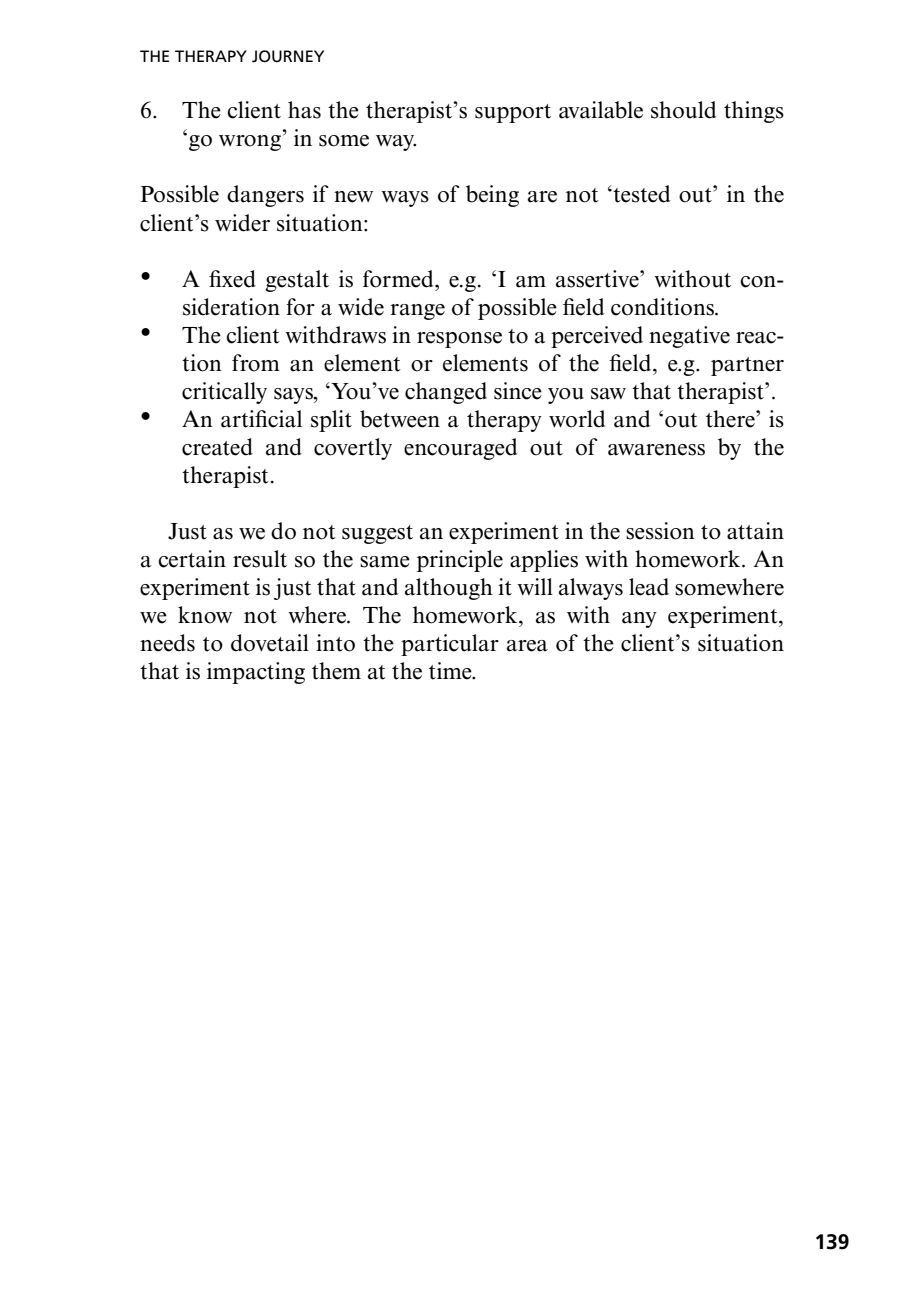  I want to click on particular, so click(450, 645).
